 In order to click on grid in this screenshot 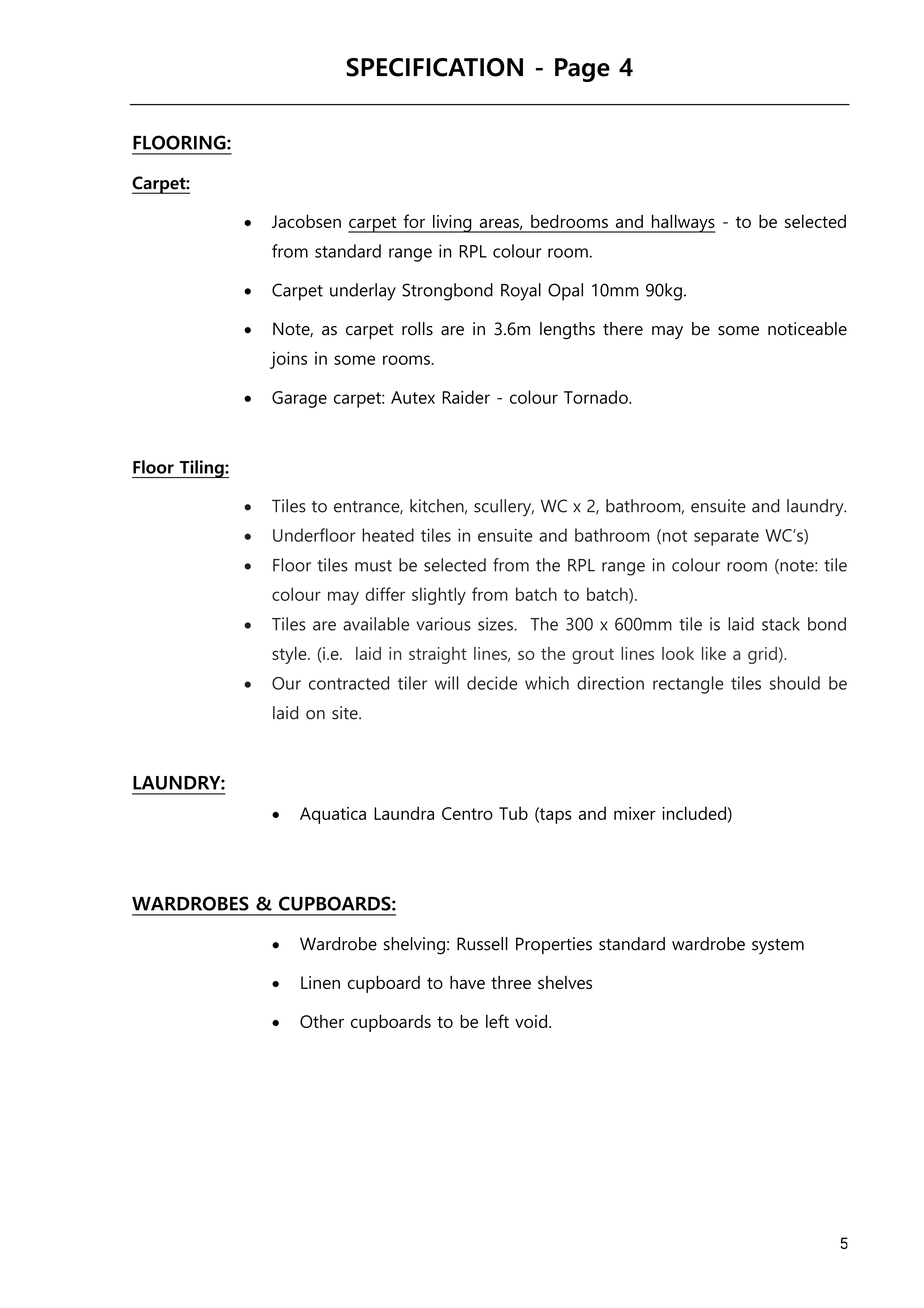, I will do `click(762, 655)`.
